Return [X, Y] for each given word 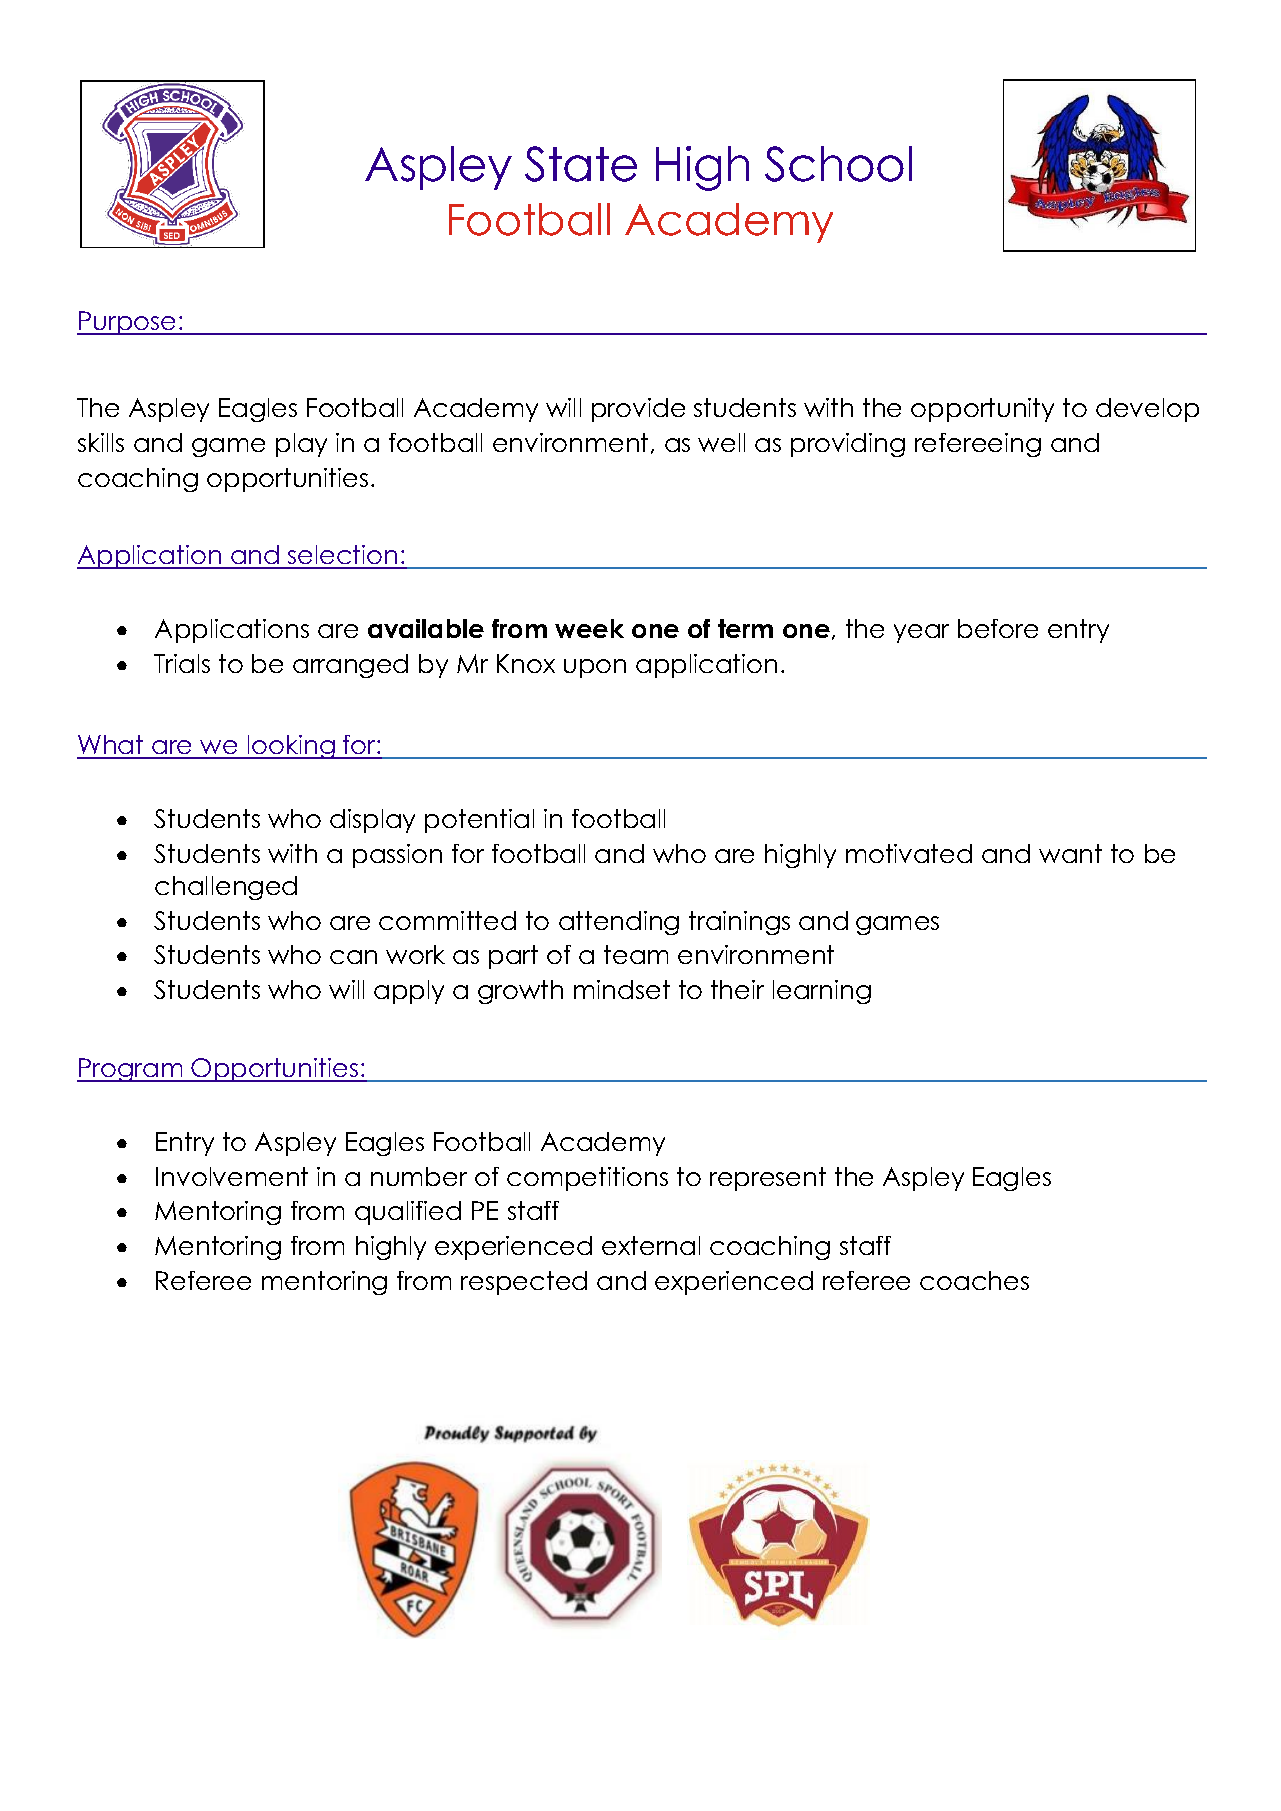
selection [343, 556]
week [589, 628]
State [581, 164]
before [998, 628]
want [1070, 853]
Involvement [232, 1176]
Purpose [128, 323]
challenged [226, 888]
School [838, 164]
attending [619, 923]
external [651, 1245]
